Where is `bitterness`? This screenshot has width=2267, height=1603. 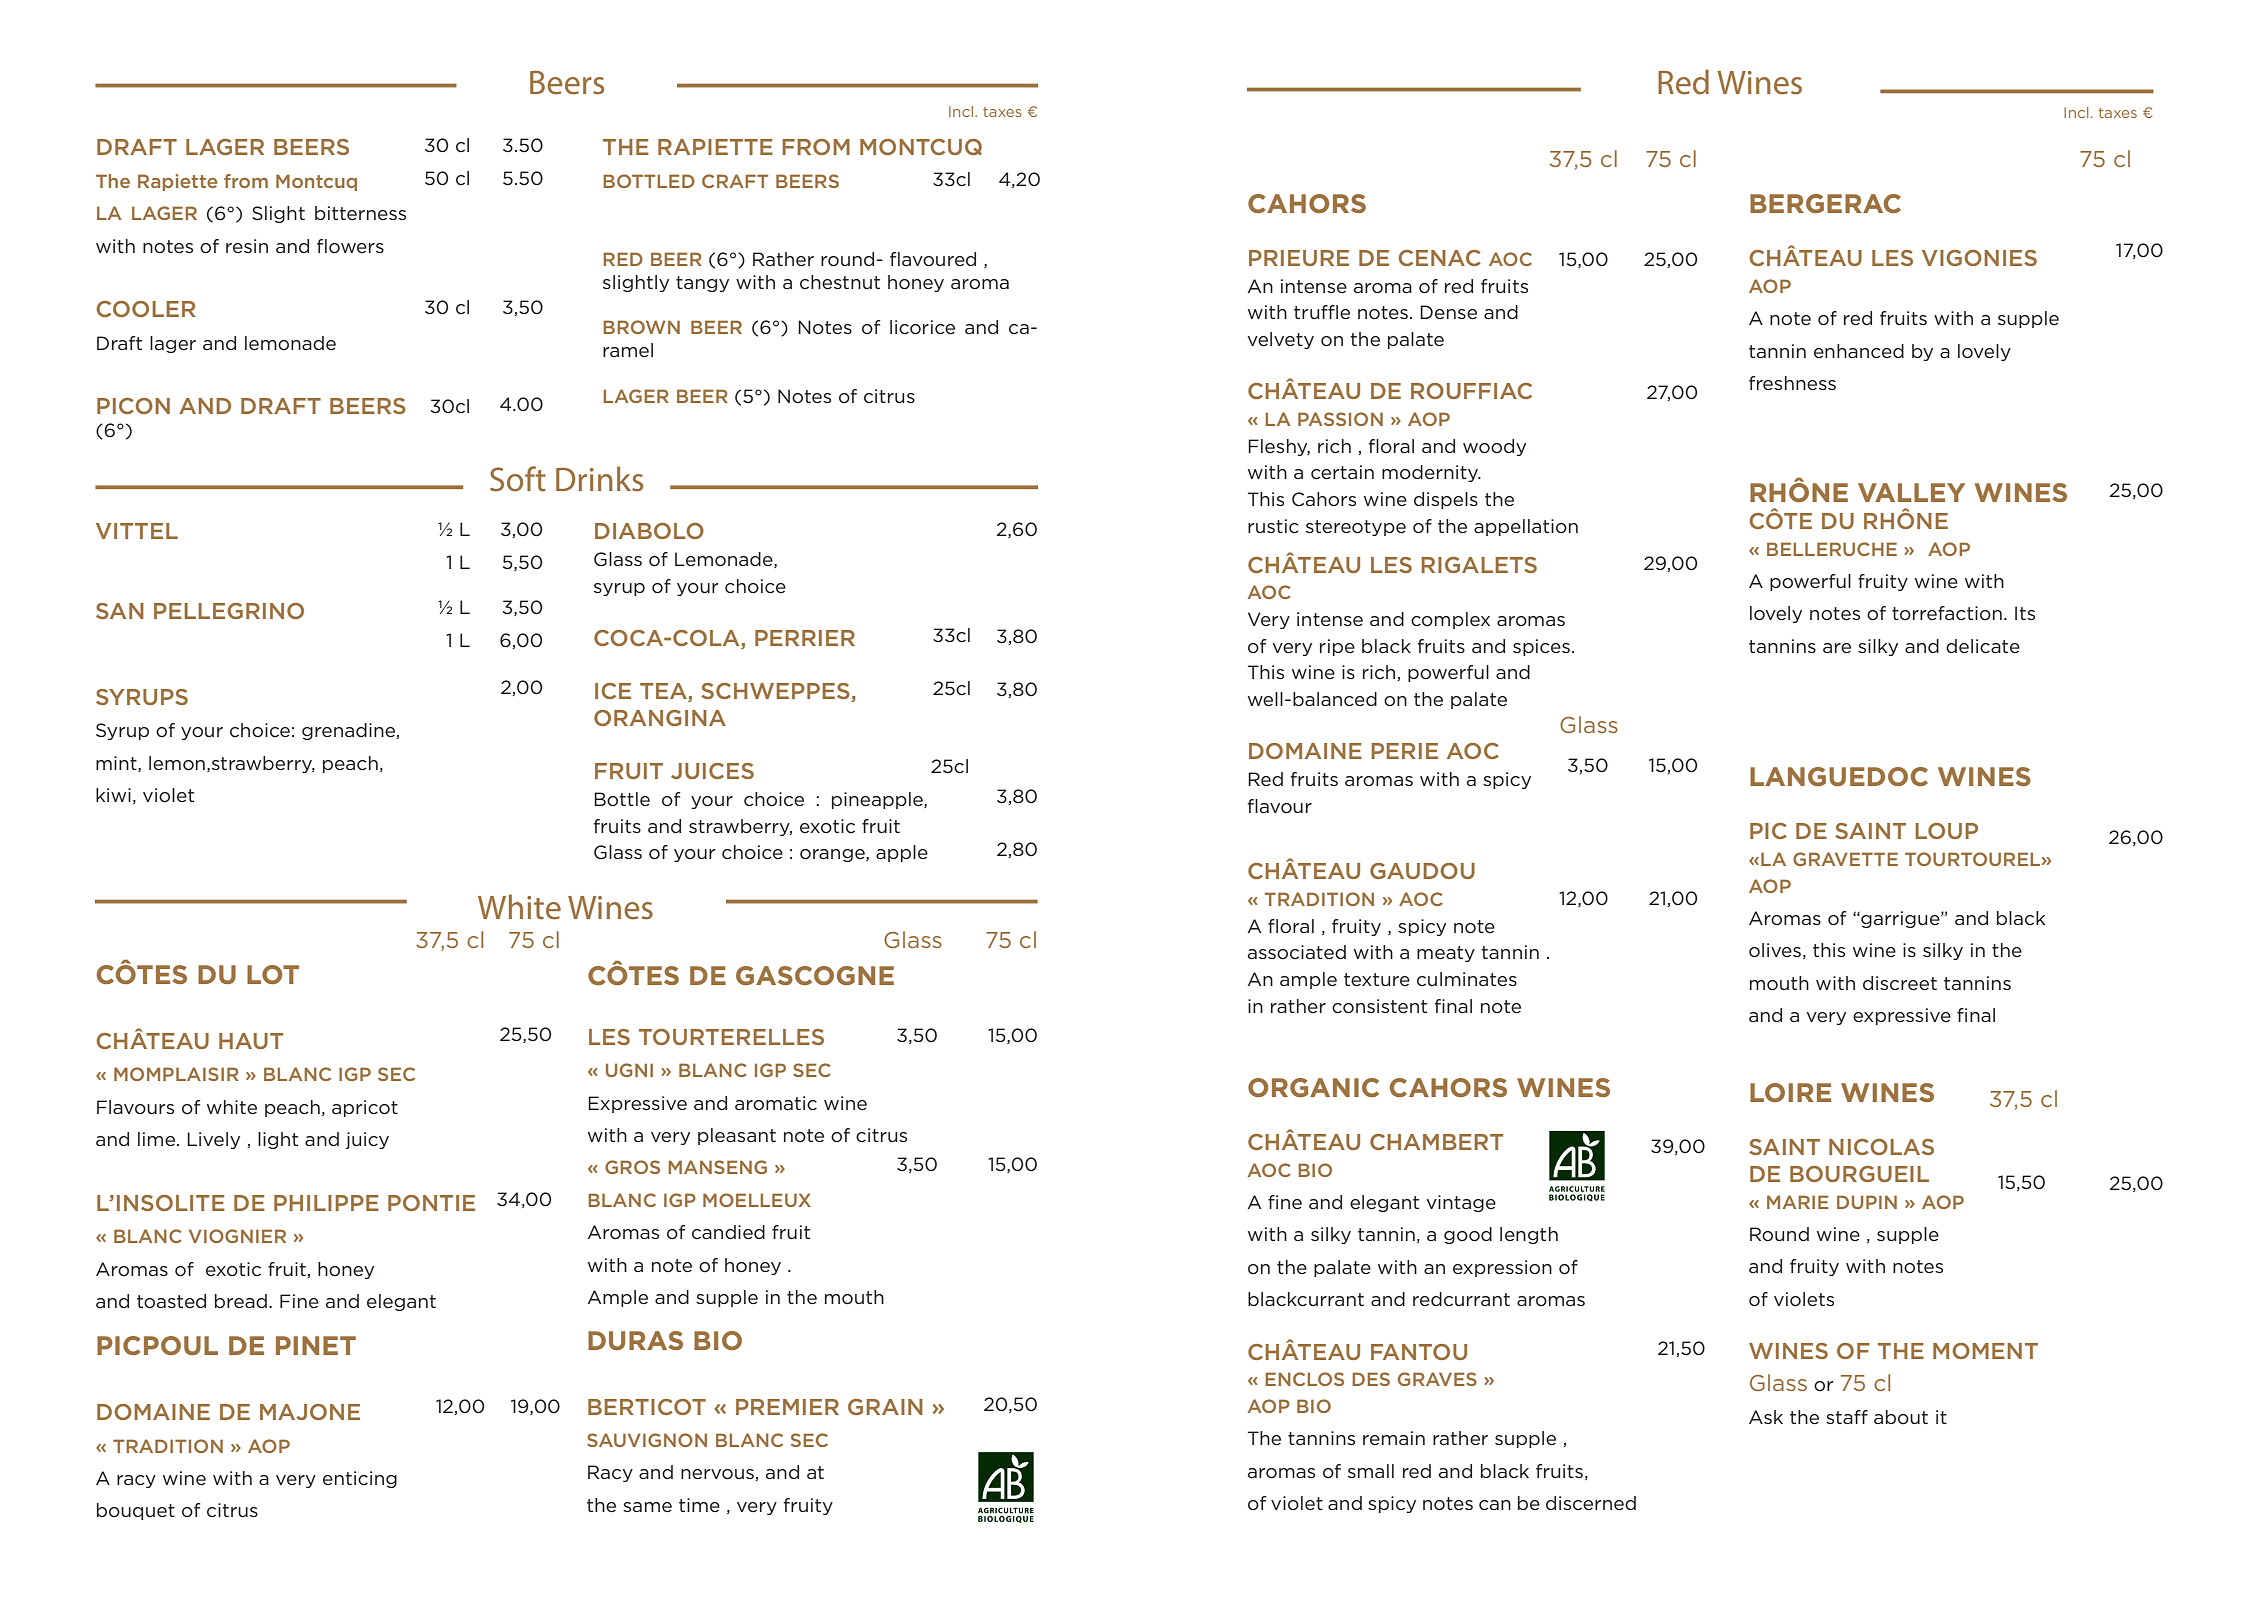 bitterness is located at coordinates (360, 213).
